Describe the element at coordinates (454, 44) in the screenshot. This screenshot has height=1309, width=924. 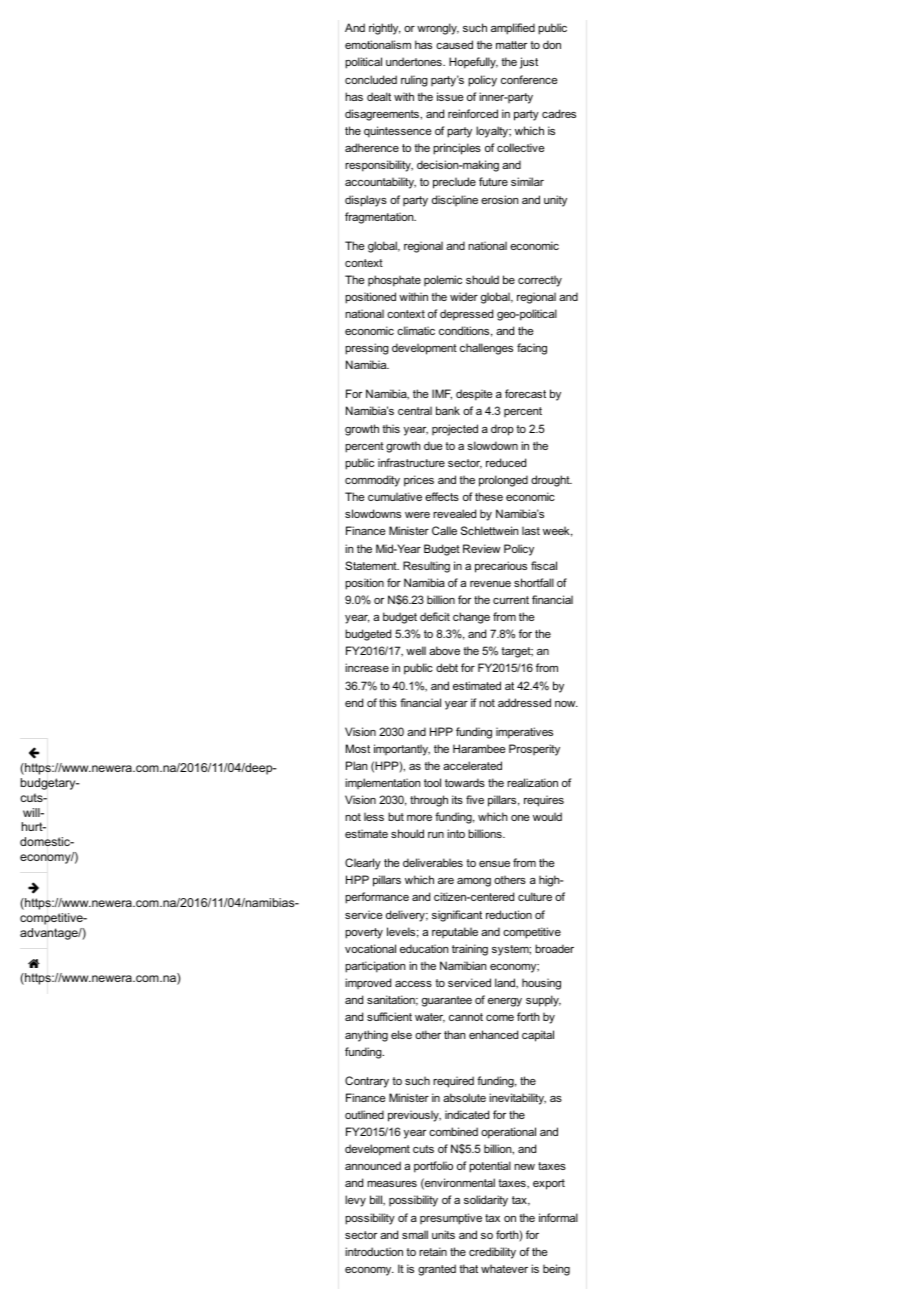
I see `caused` at that location.
